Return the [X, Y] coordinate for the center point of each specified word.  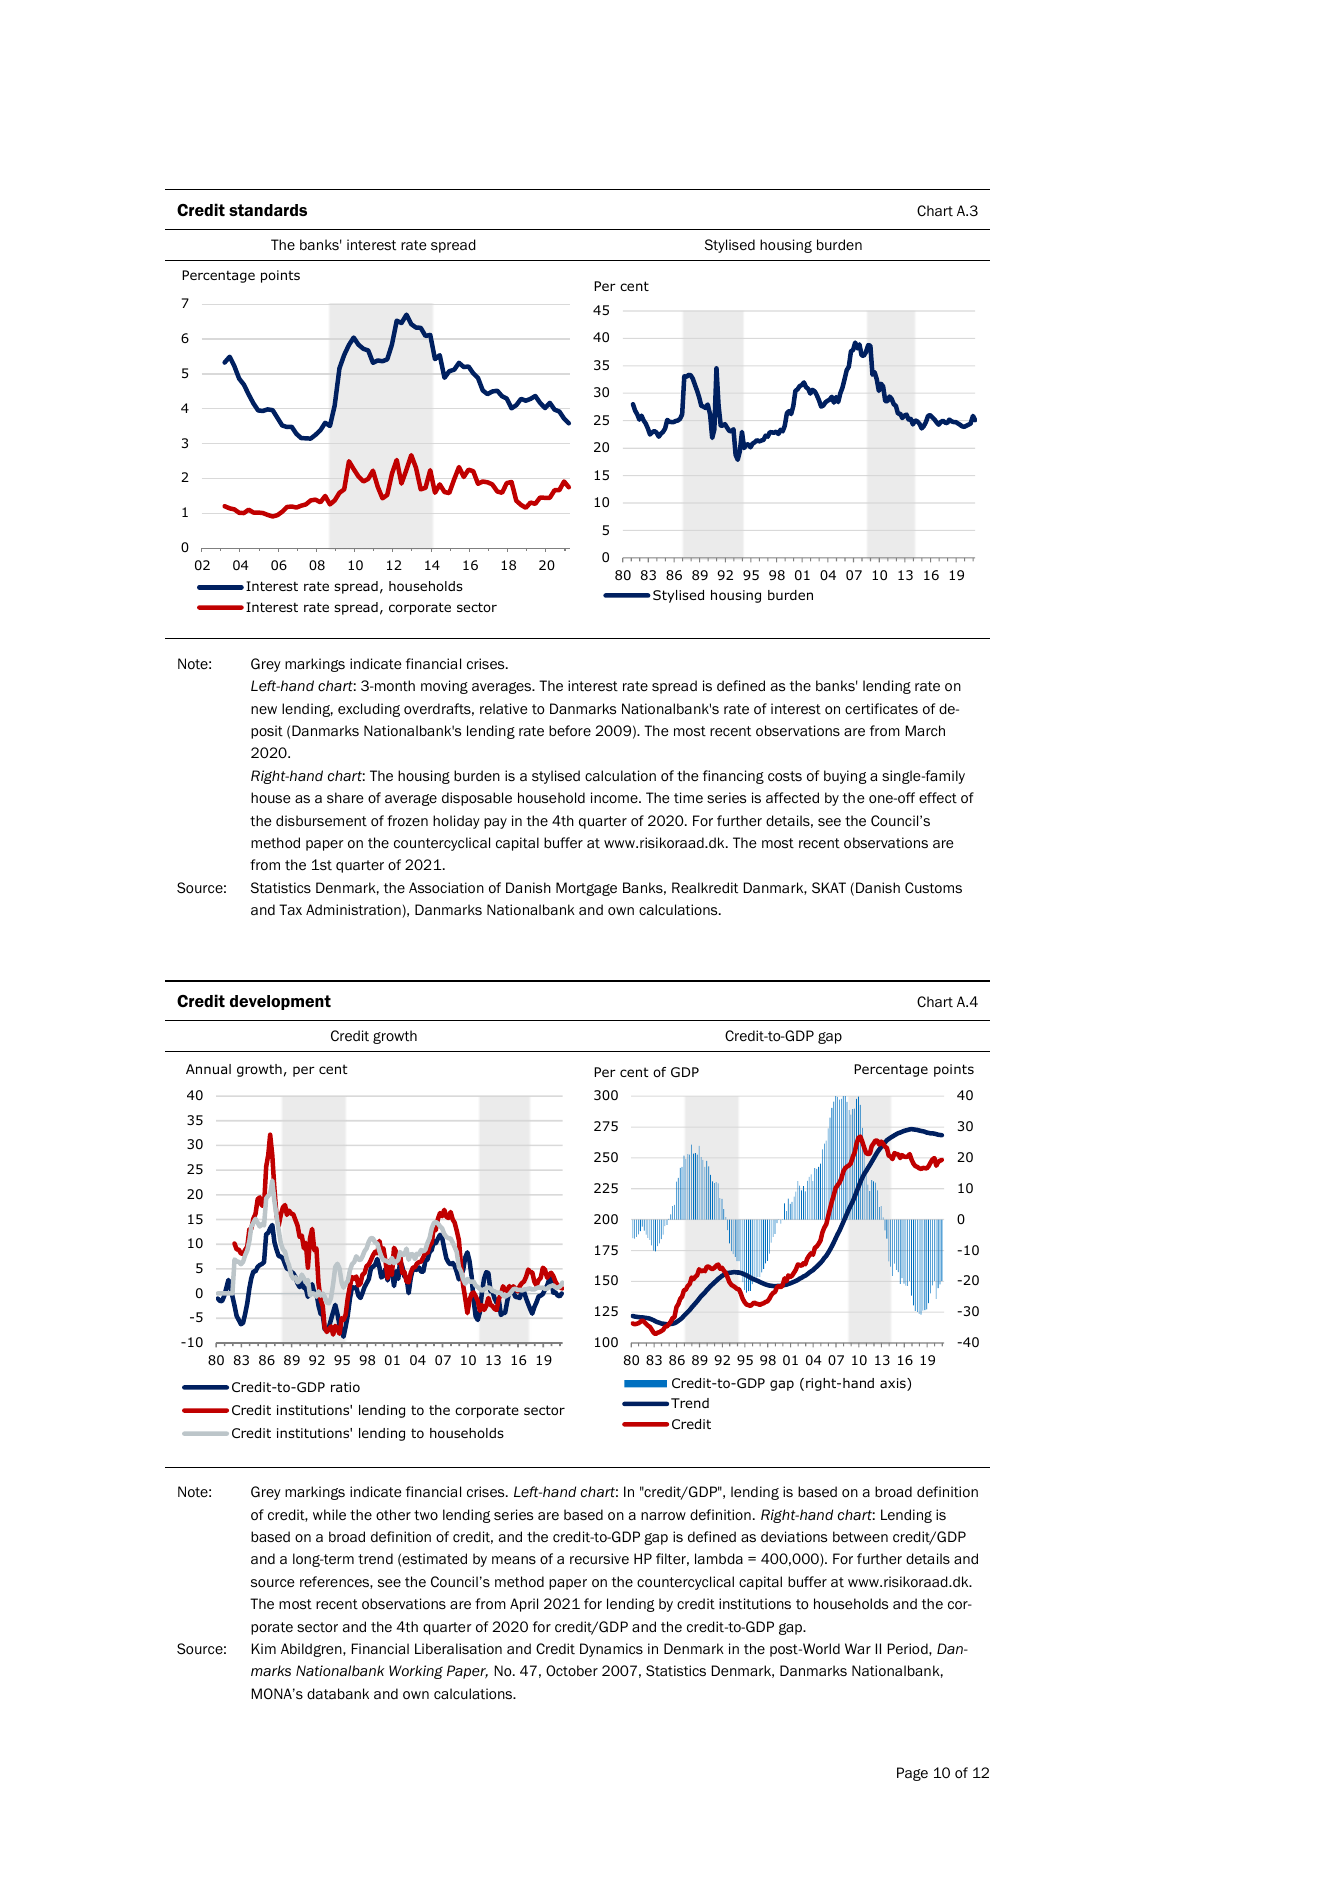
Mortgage [586, 889]
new [264, 710]
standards [268, 210]
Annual [208, 1069]
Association [446, 888]
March [925, 730]
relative [504, 708]
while [329, 1515]
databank [338, 1694]
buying [845, 777]
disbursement [321, 821]
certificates [881, 709]
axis [894, 1384]
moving [444, 687]
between [860, 1537]
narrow [663, 1516]
